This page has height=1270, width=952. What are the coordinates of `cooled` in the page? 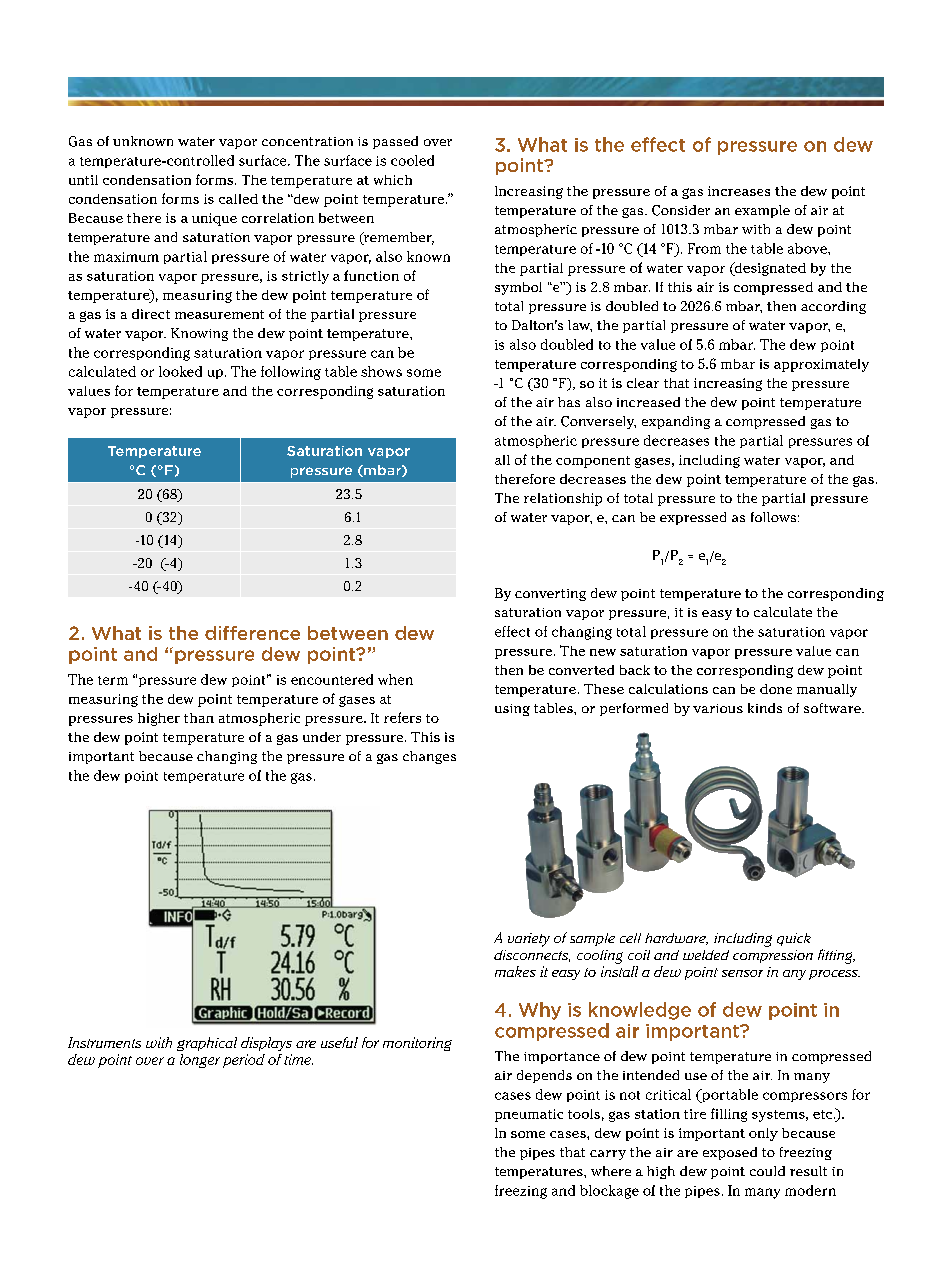 It's located at (412, 160).
